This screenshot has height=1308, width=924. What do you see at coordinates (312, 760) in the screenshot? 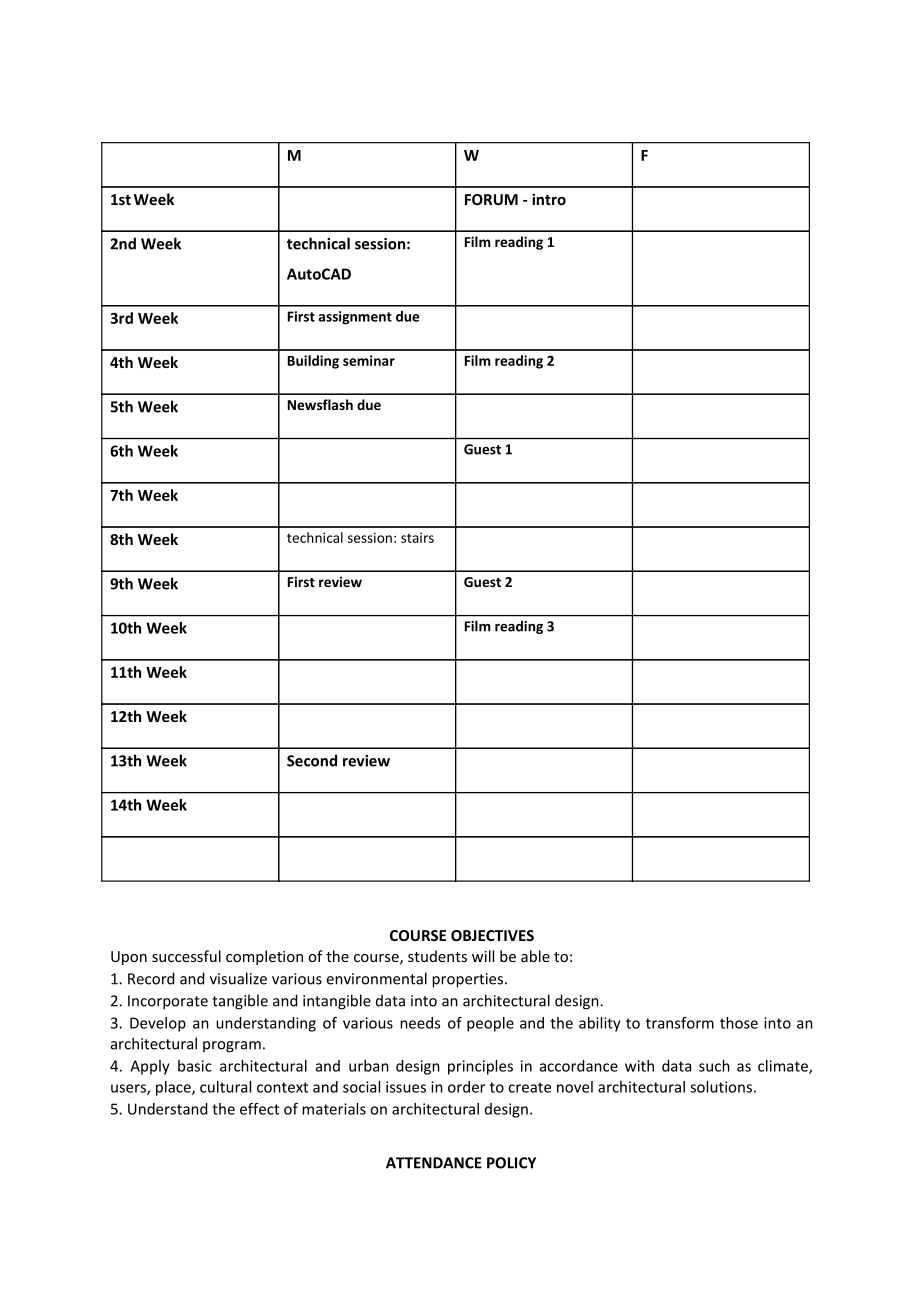
I see `Second` at bounding box center [312, 760].
